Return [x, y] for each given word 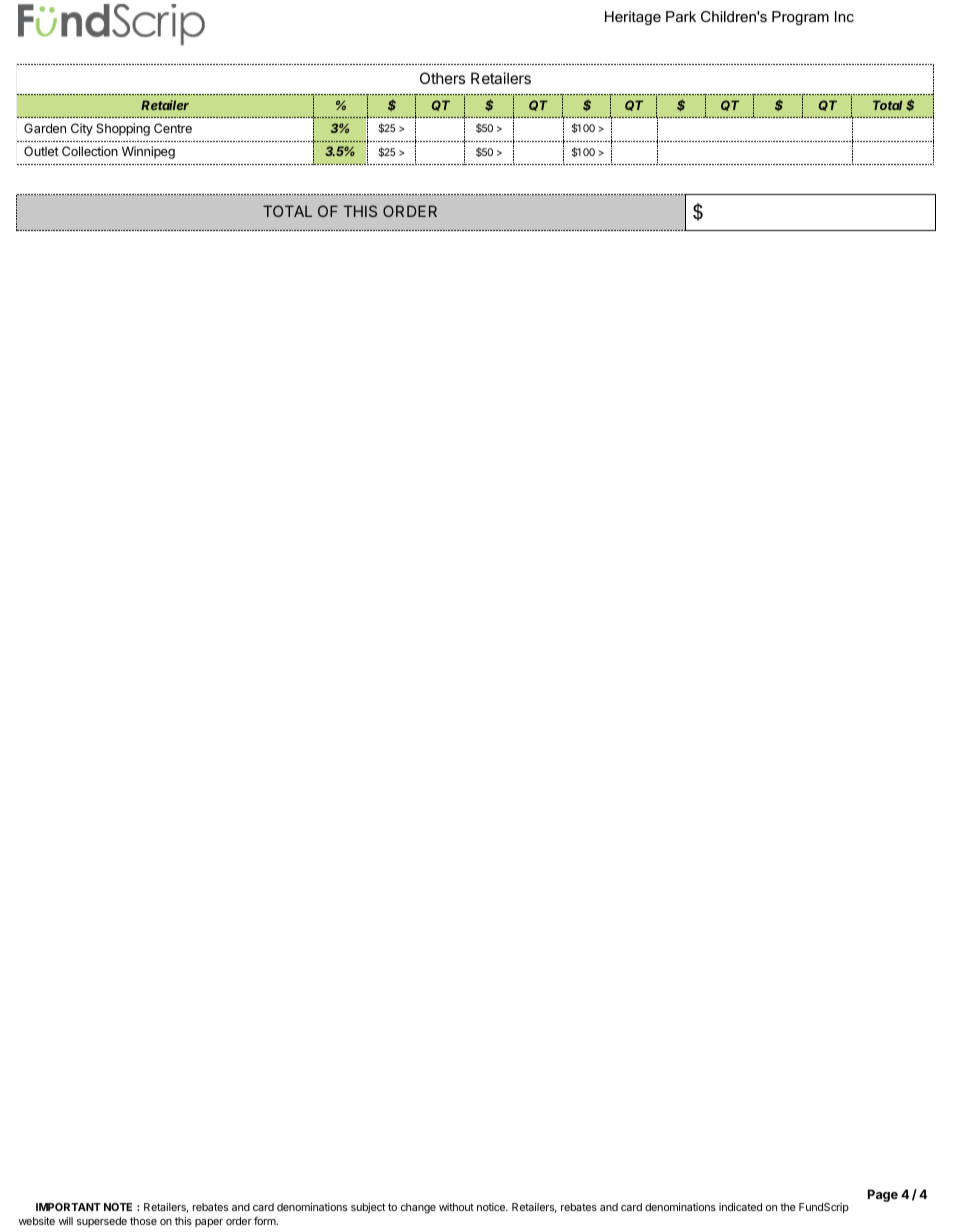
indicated [740, 1207]
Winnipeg [148, 152]
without [456, 1207]
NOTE [118, 1207]
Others [442, 78]
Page [883, 1195]
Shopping [123, 129]
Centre [173, 128]
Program [800, 18]
